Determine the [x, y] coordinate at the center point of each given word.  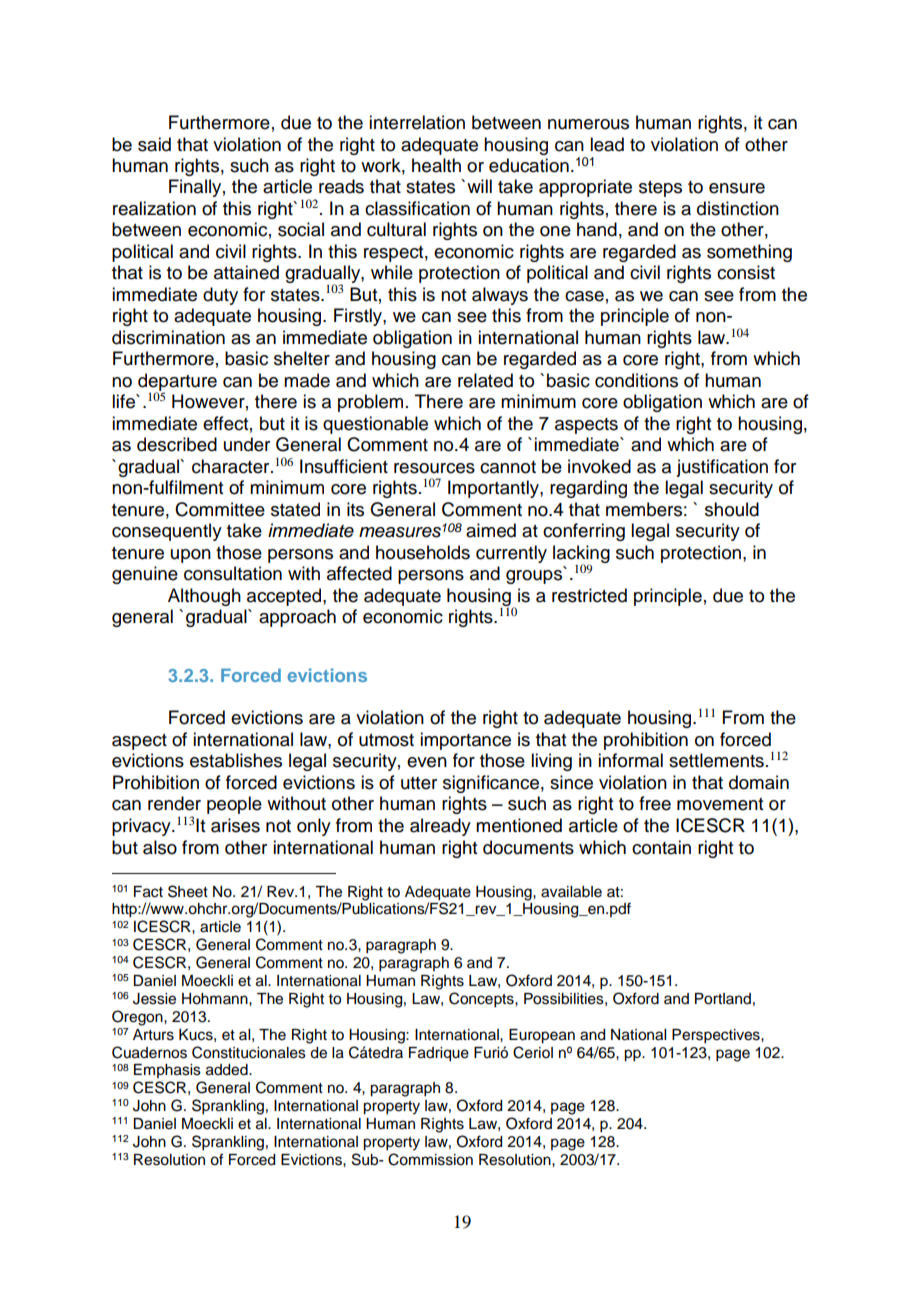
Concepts [482, 1000]
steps [660, 189]
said [154, 144]
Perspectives [717, 1036]
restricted [589, 595]
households [423, 552]
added [228, 1070]
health [436, 165]
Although [204, 597]
